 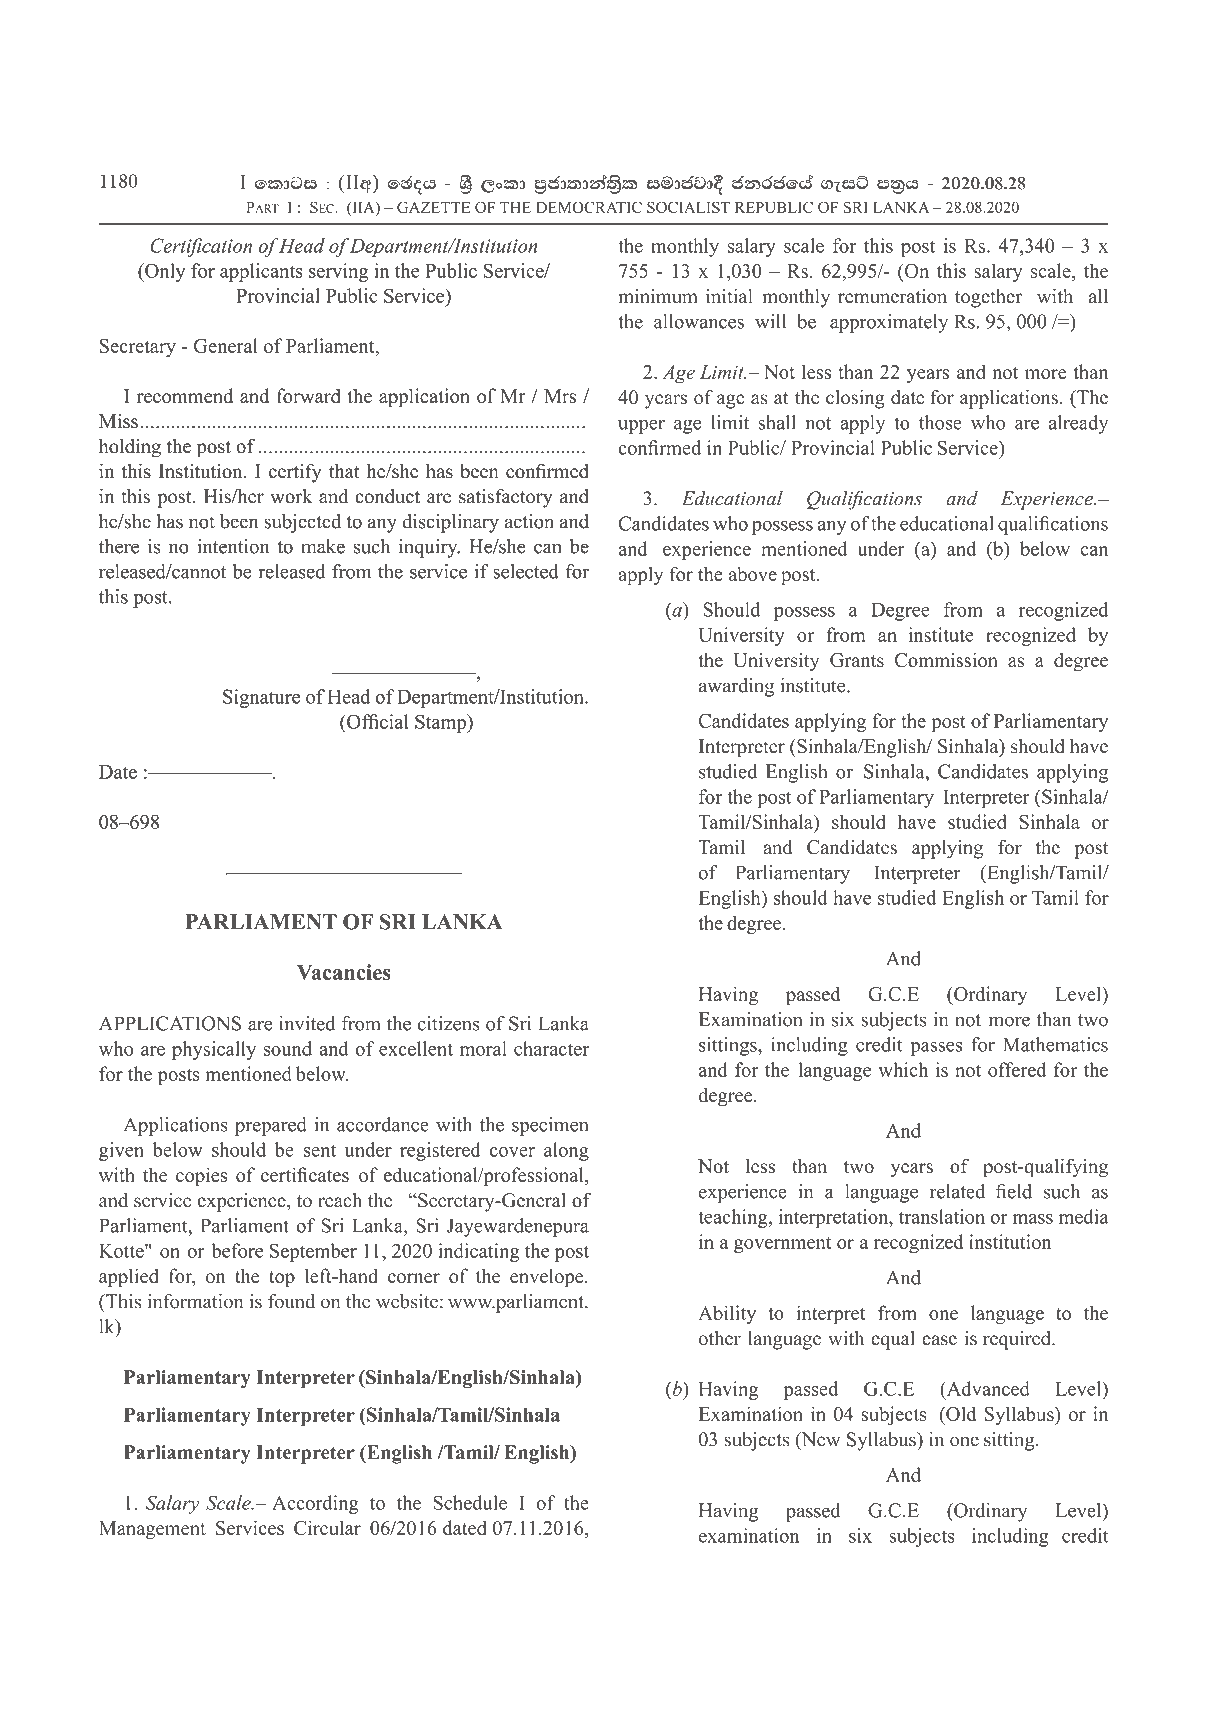 What do you see at coordinates (201, 247) in the document?
I see `Certification` at bounding box center [201, 247].
